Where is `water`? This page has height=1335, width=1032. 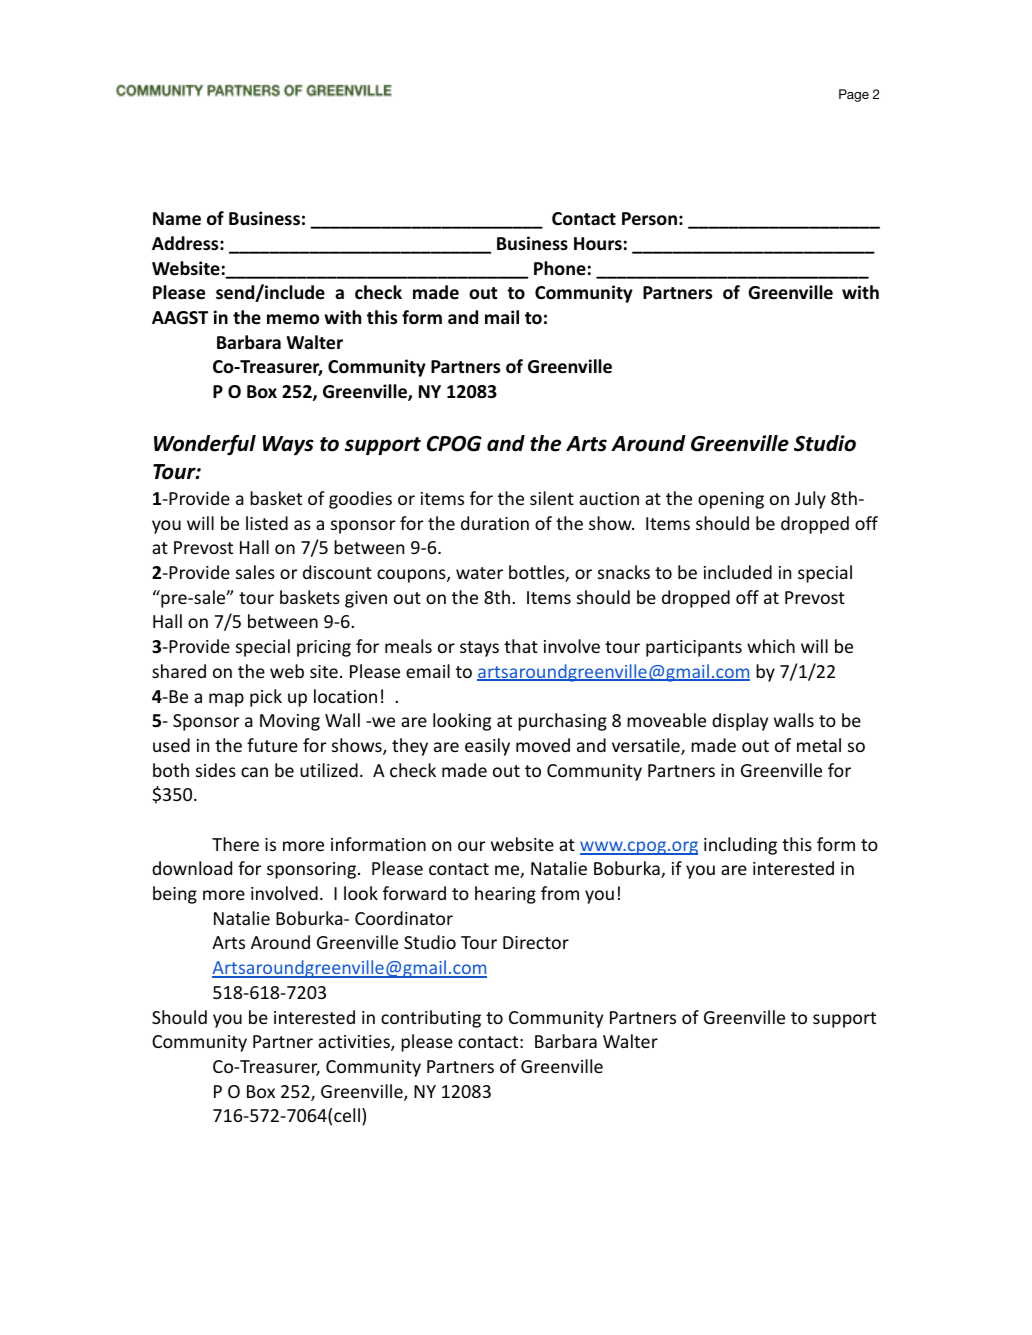 water is located at coordinates (479, 573).
